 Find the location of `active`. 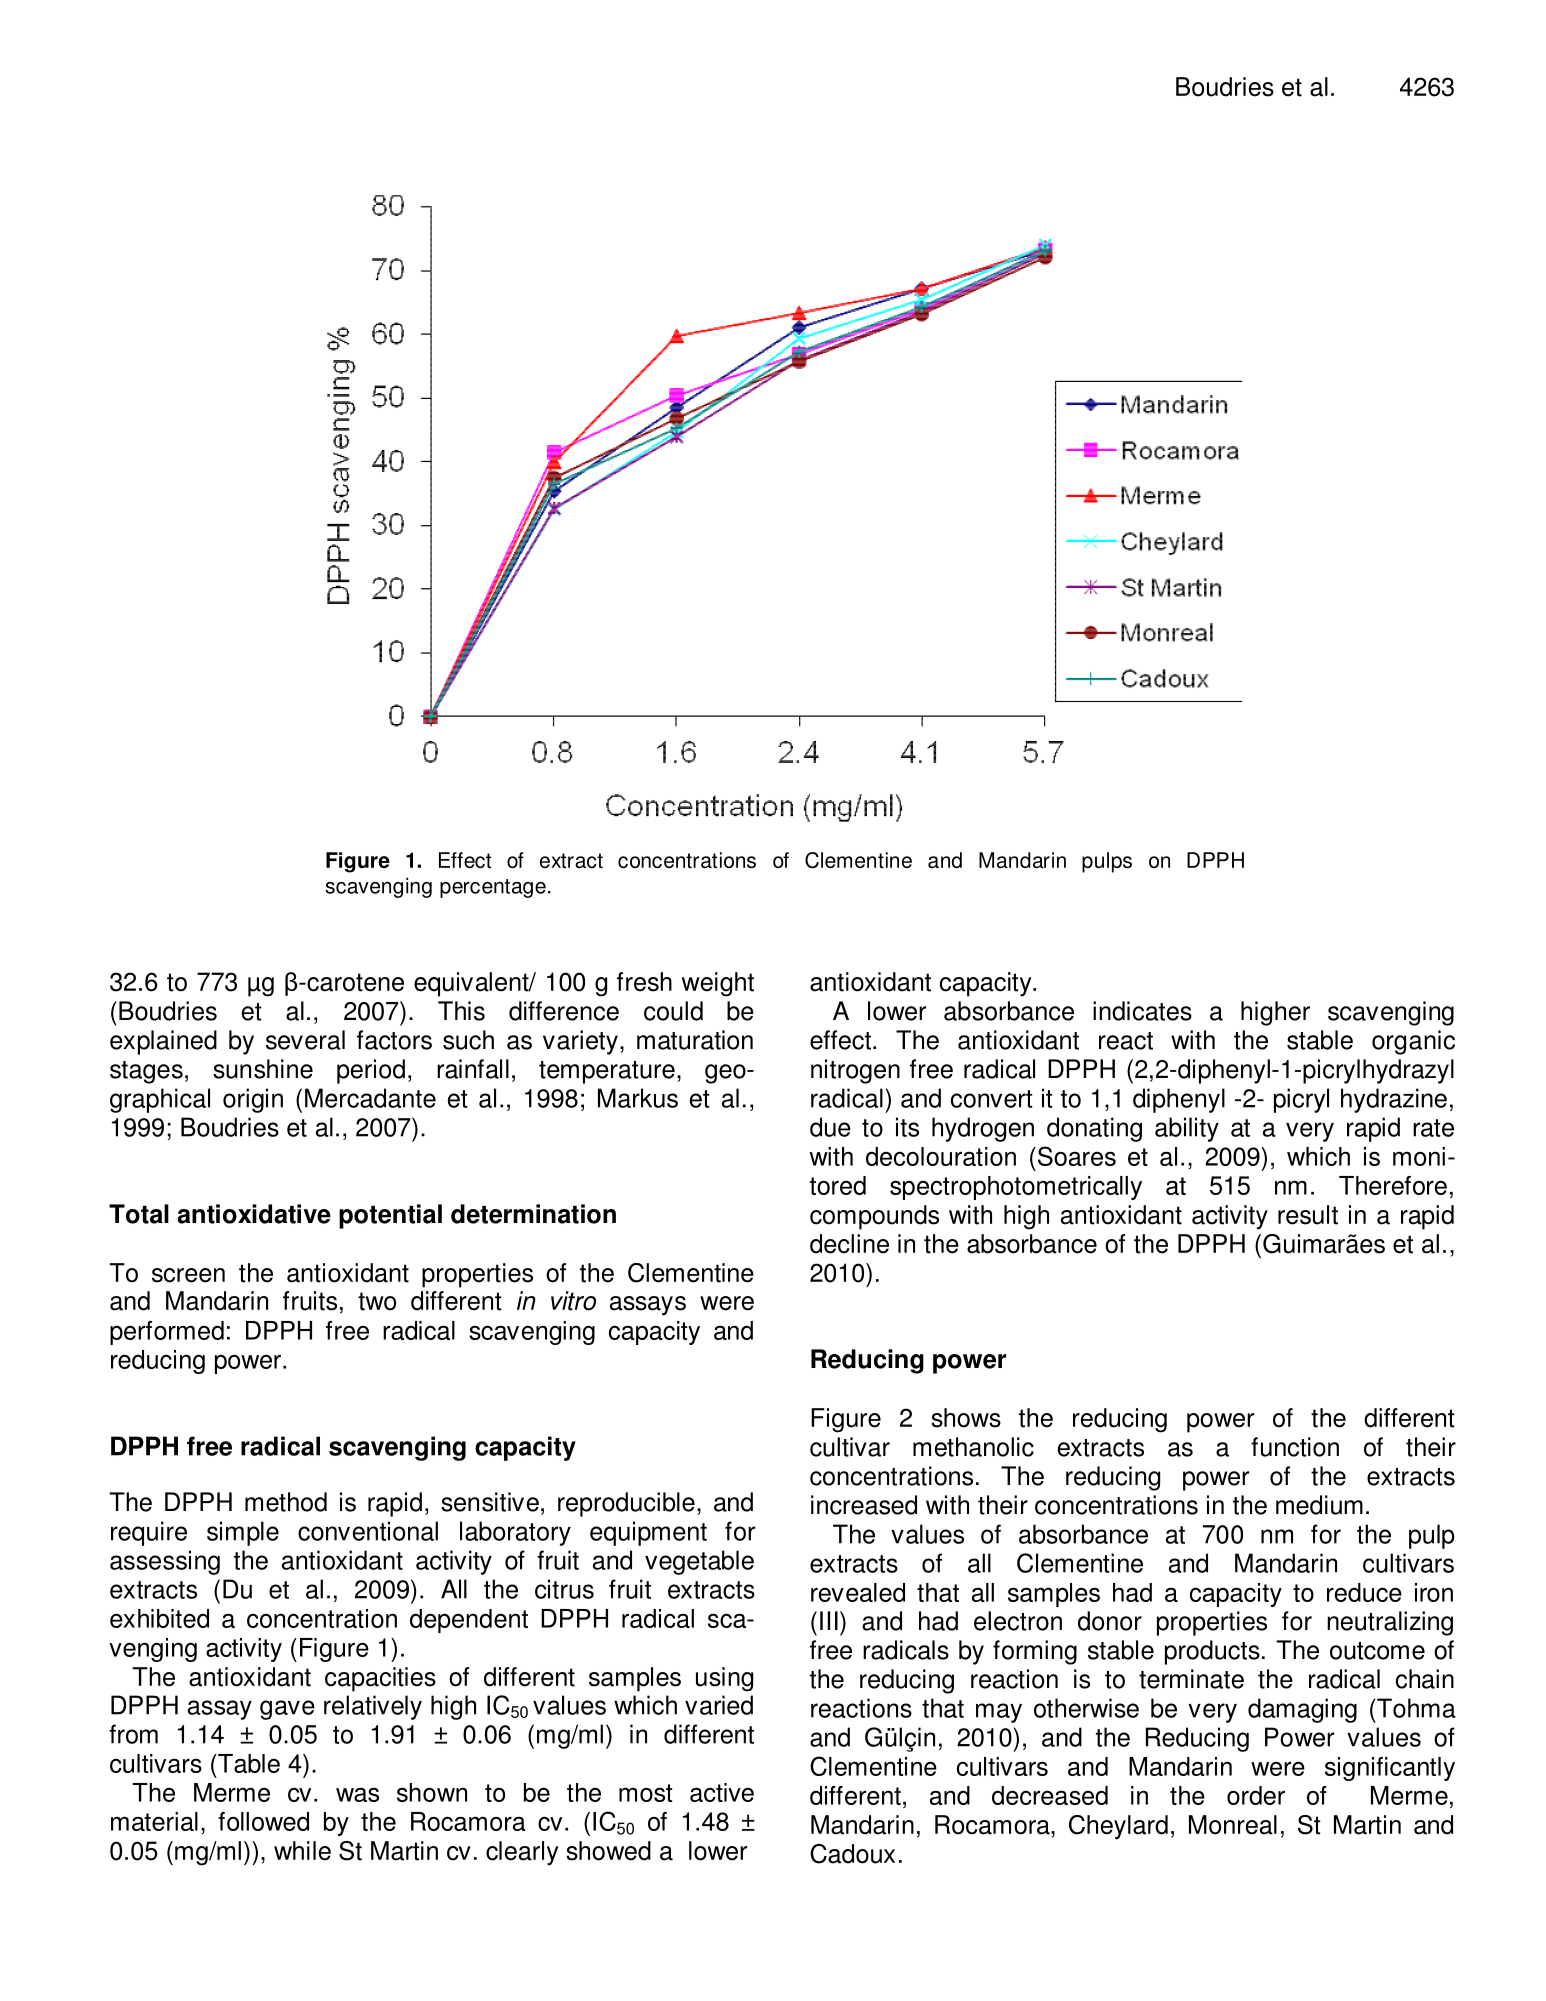

active is located at coordinates (722, 1792).
